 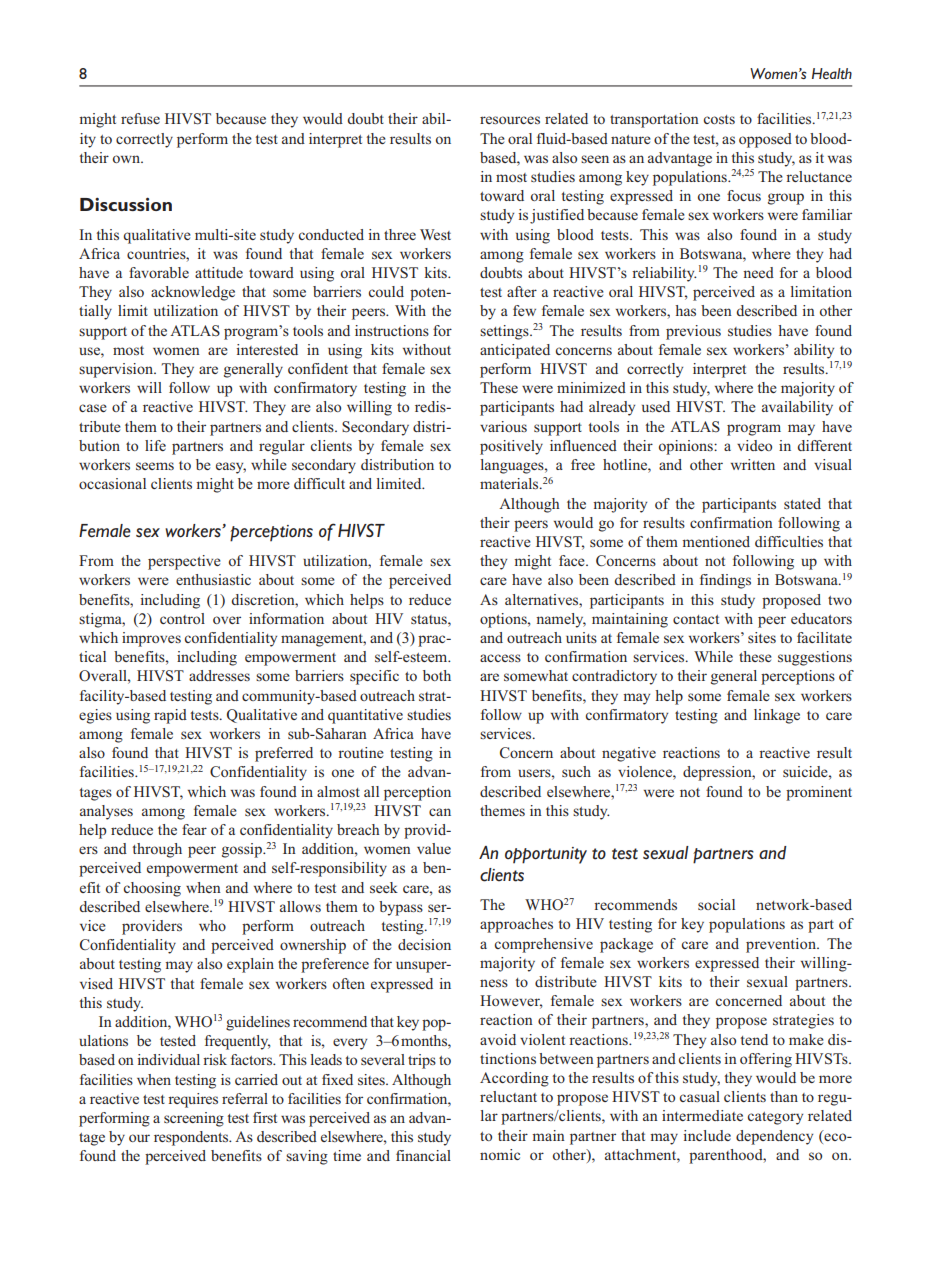 I want to click on screening, so click(x=194, y=1119).
